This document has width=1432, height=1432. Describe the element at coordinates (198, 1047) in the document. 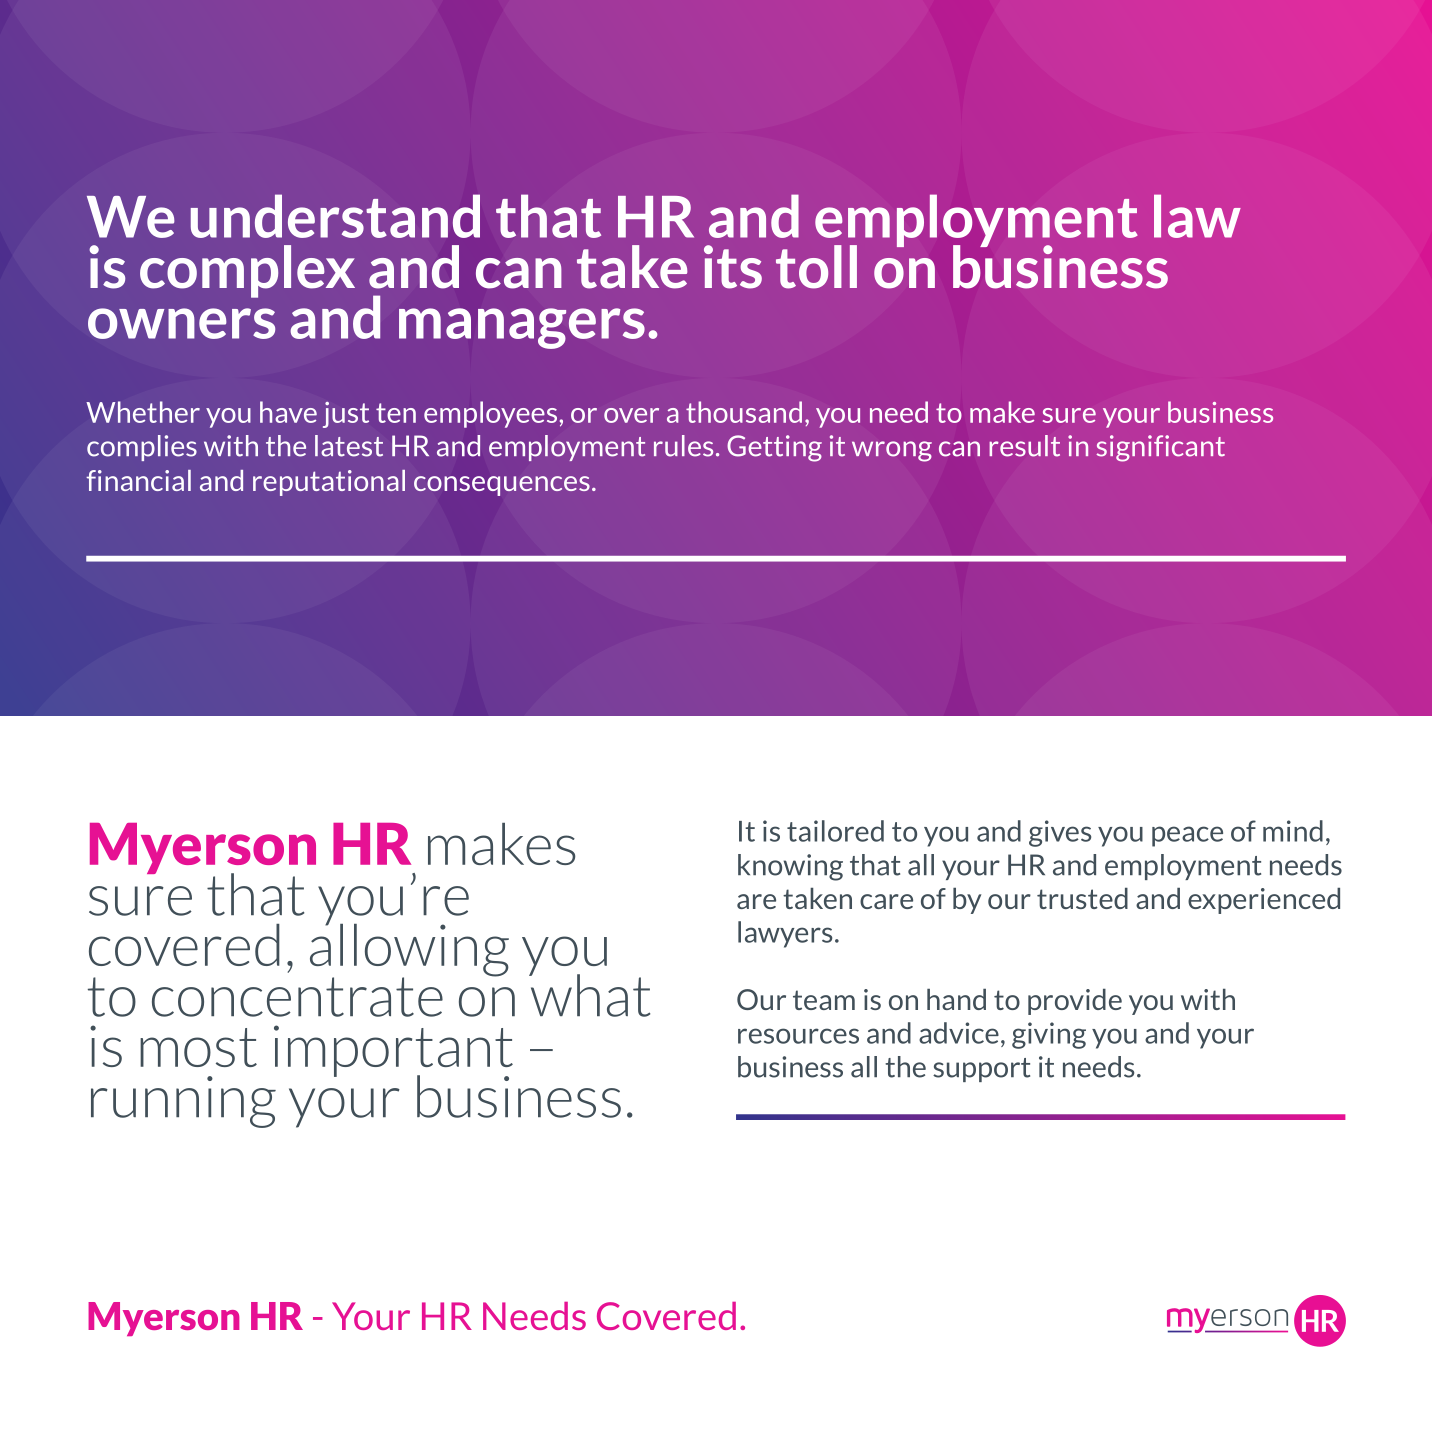

I see `most` at that location.
